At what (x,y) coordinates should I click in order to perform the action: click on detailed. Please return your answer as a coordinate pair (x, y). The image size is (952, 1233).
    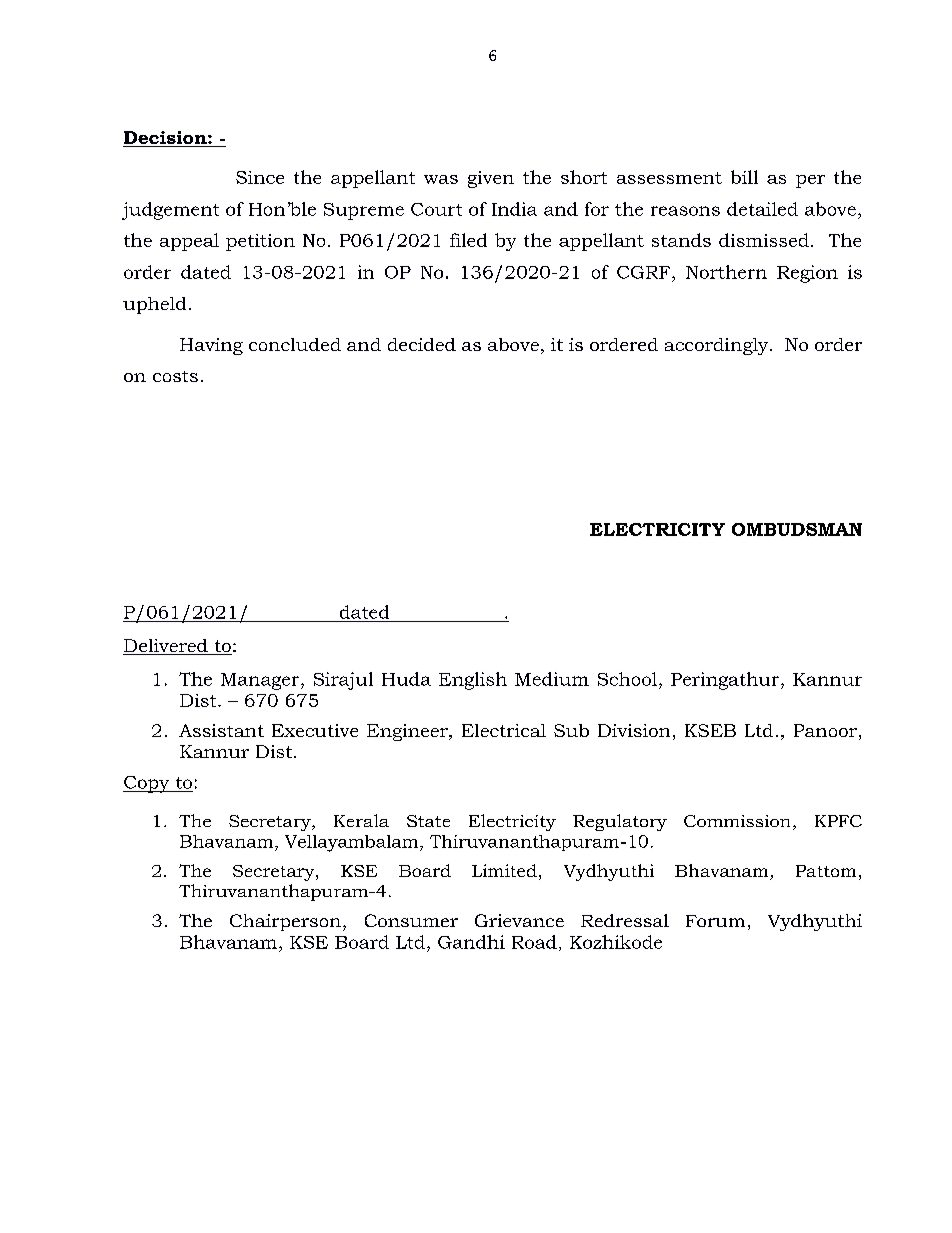
    Looking at the image, I should click on (762, 209).
